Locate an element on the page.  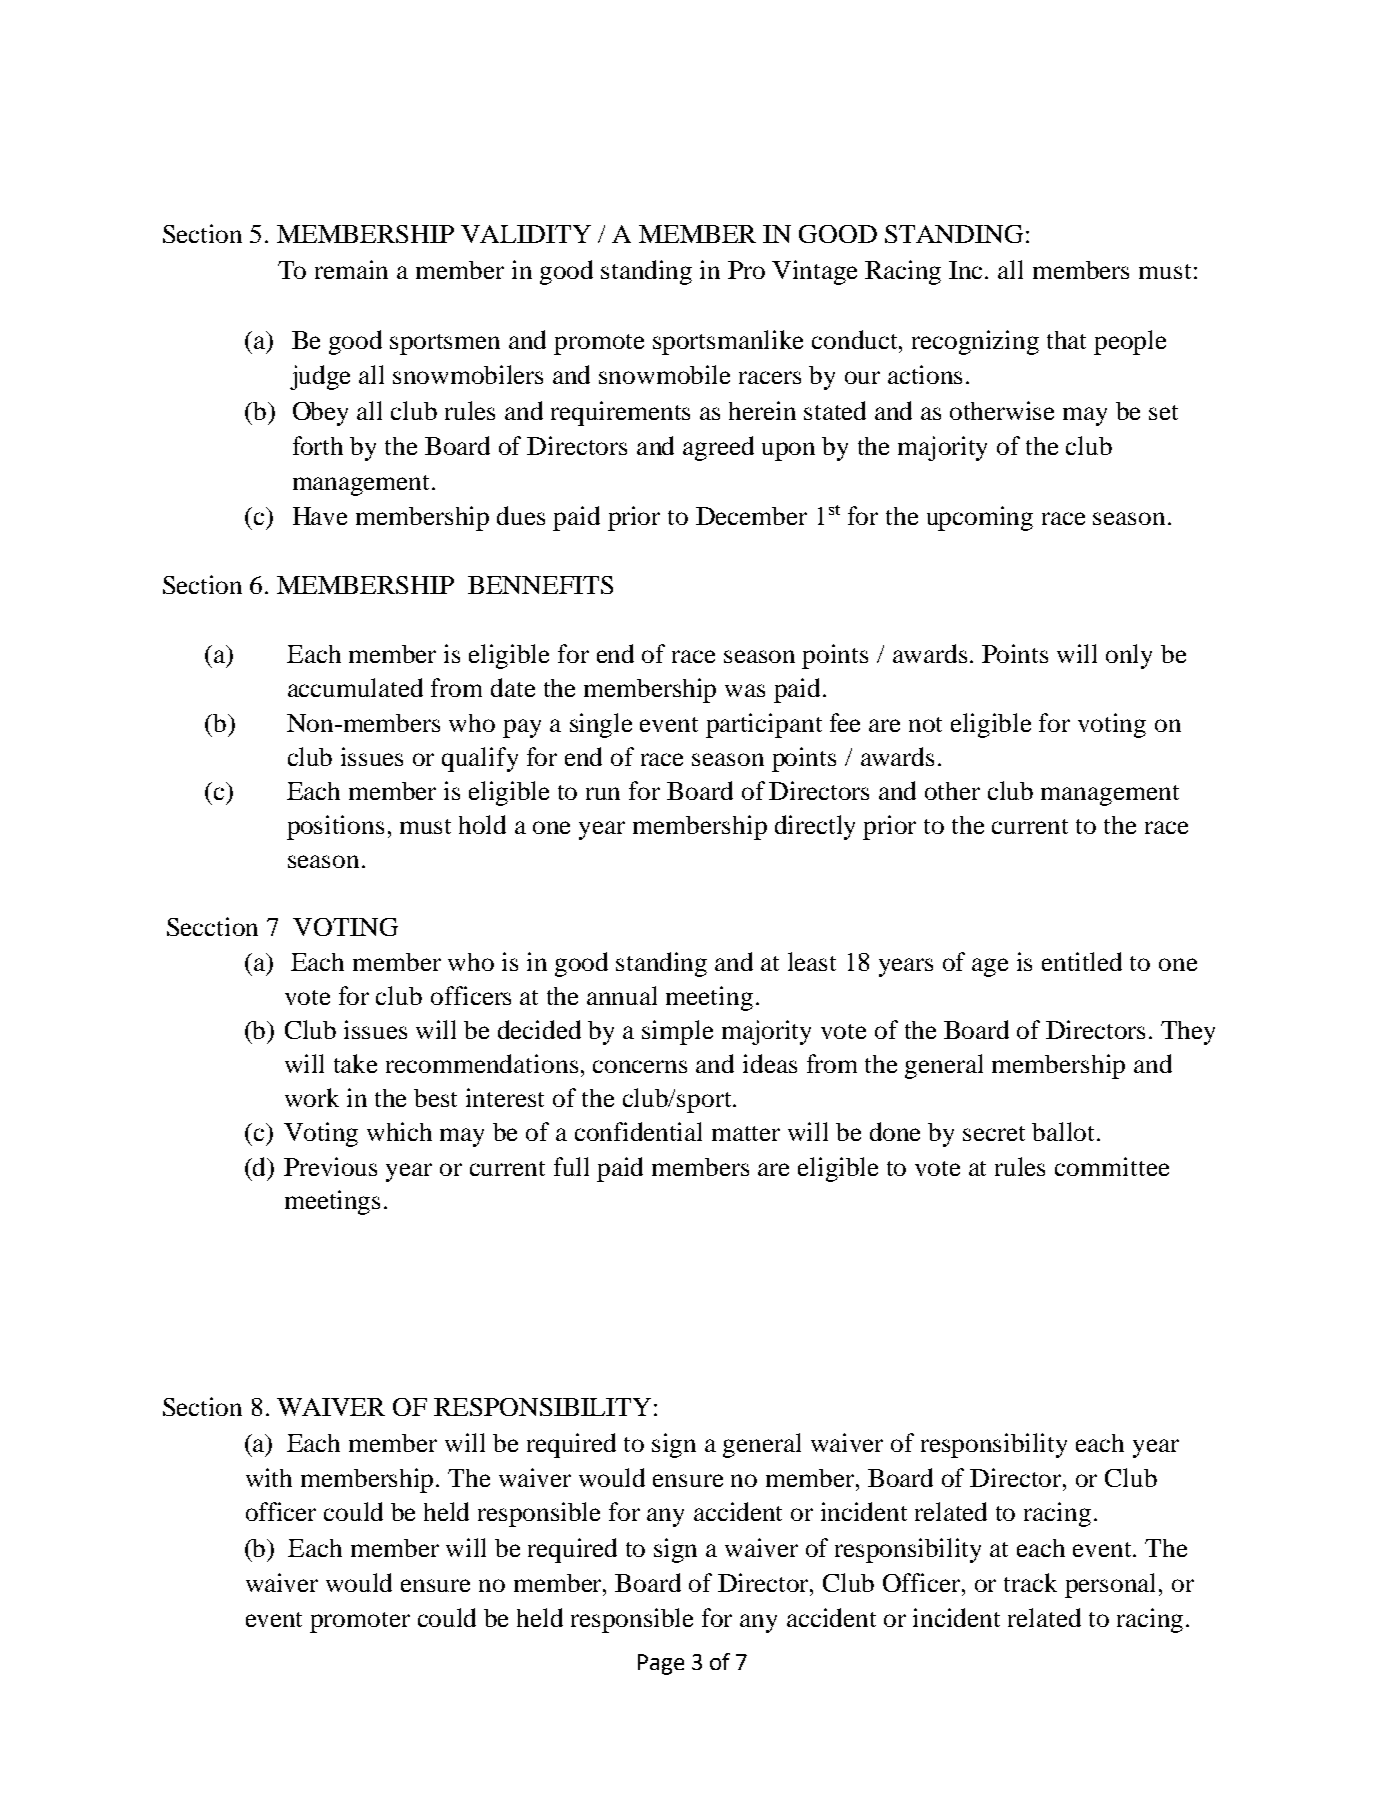
Page is located at coordinates (661, 1664).
